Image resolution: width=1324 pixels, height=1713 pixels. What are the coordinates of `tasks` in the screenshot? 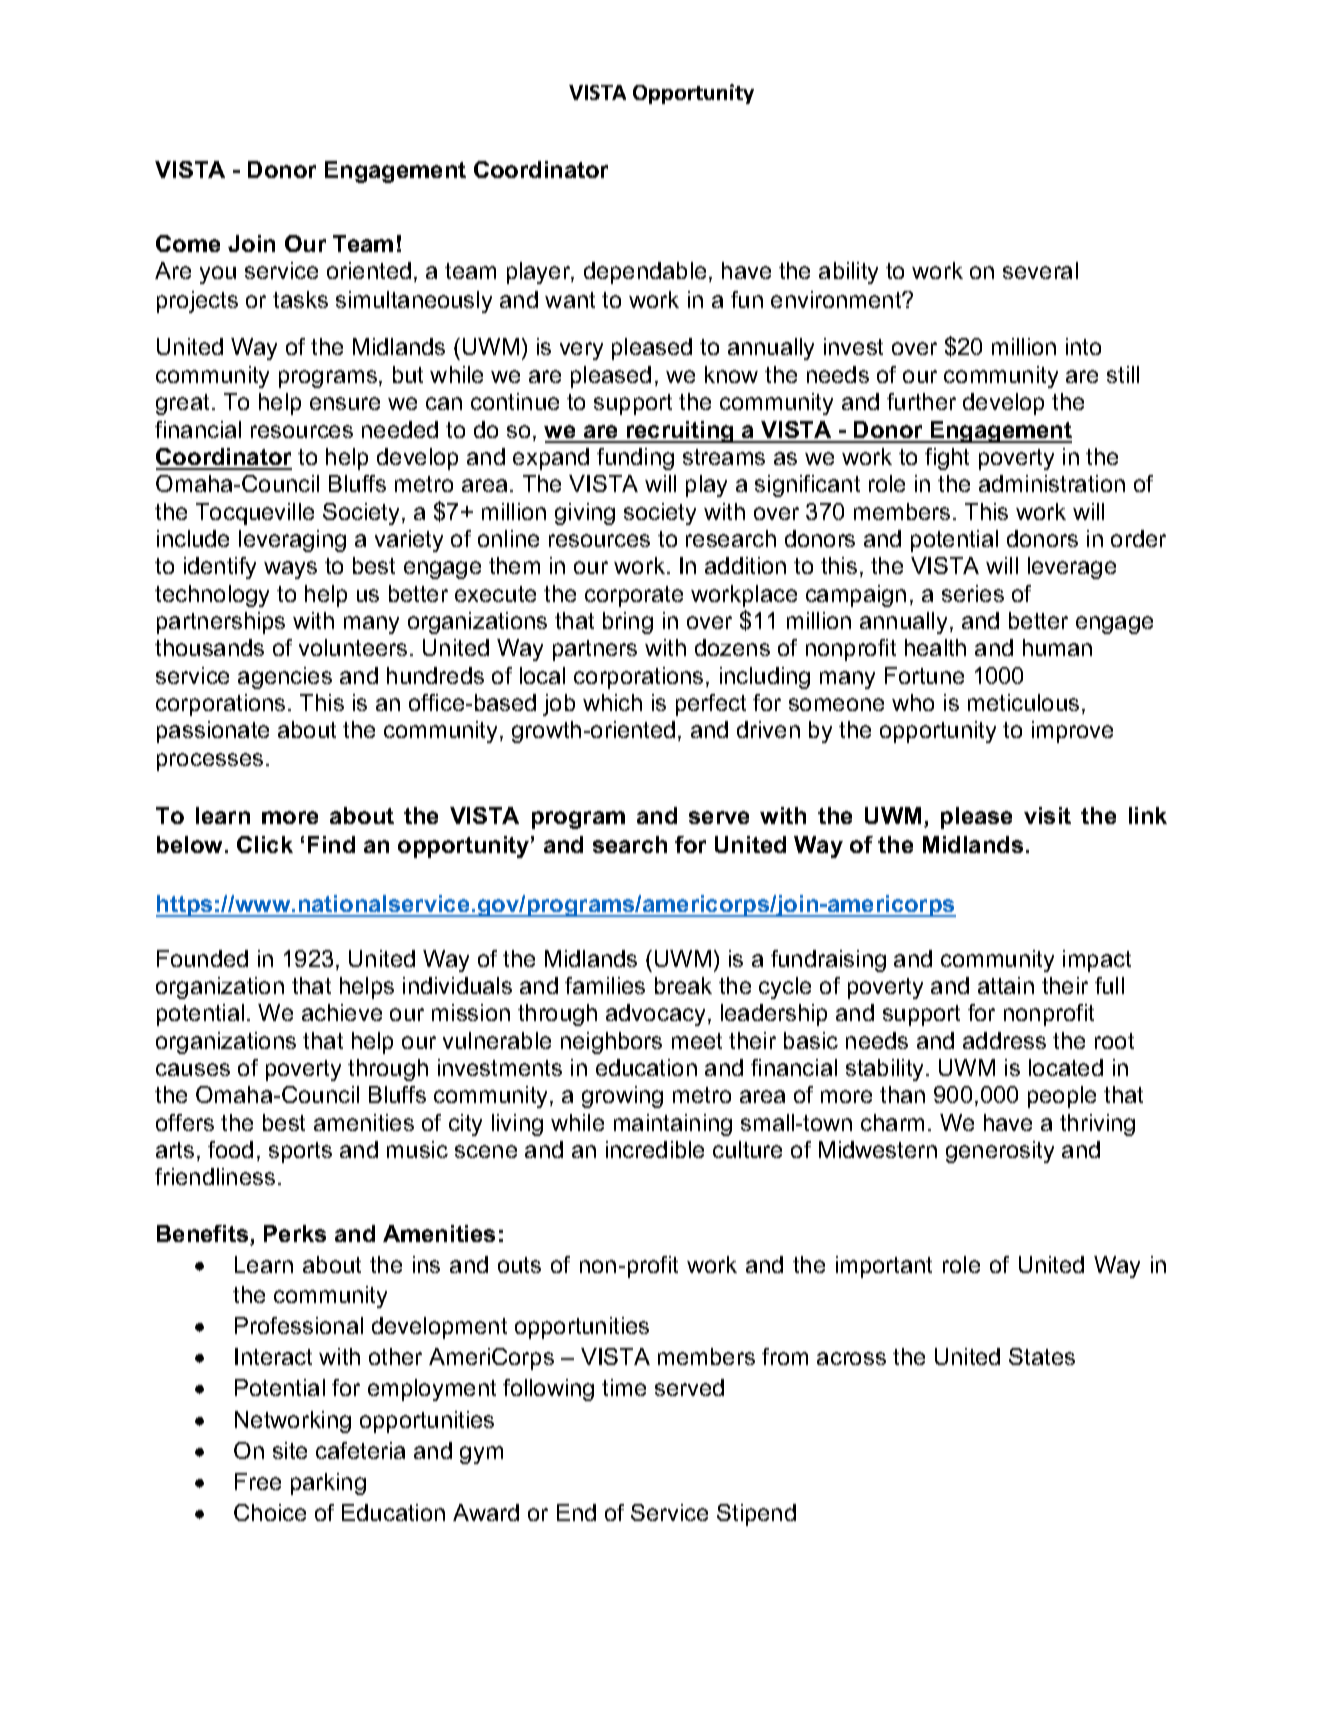 It's located at (300, 299).
